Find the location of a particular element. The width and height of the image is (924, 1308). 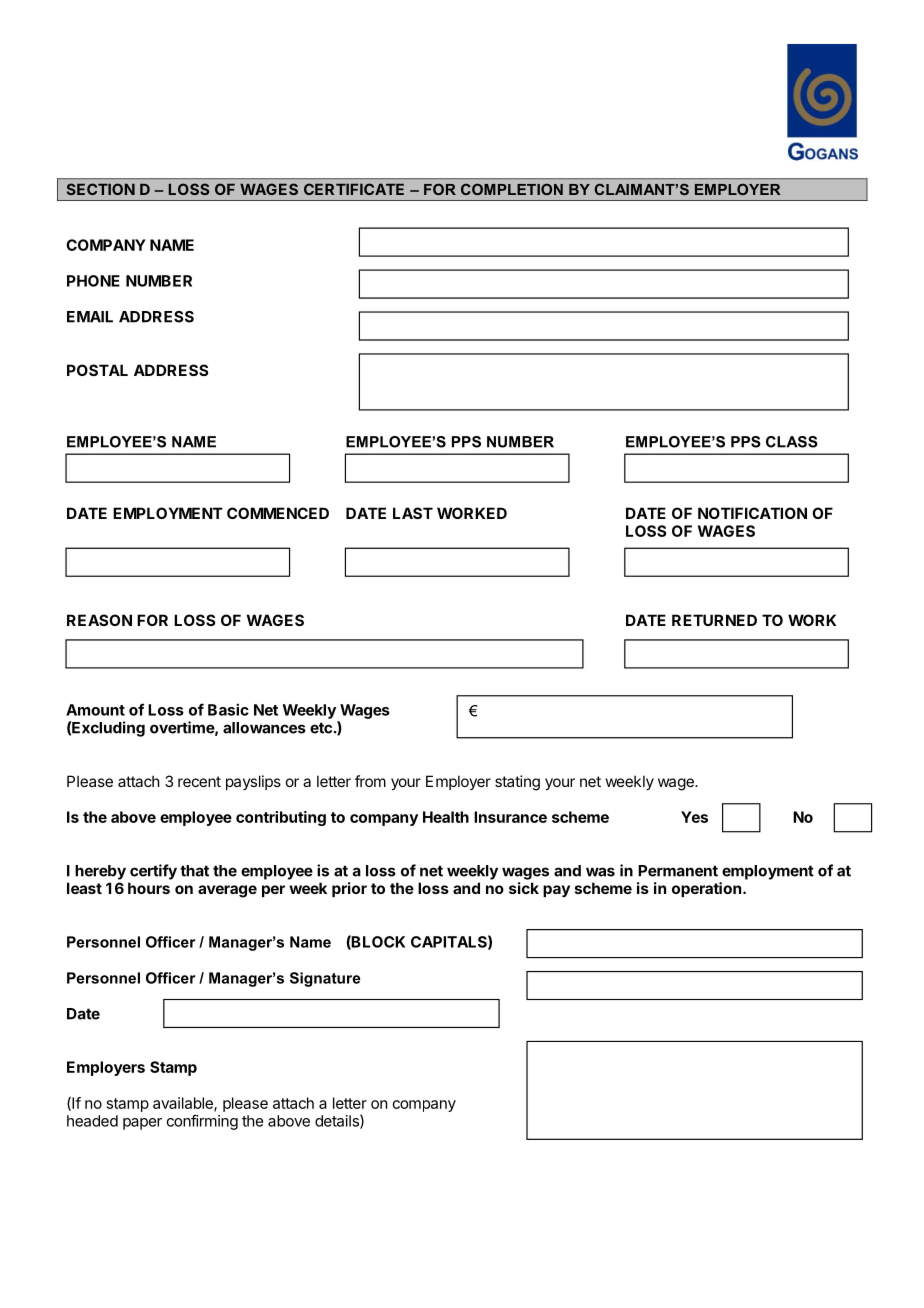

RETURNED is located at coordinates (714, 620).
